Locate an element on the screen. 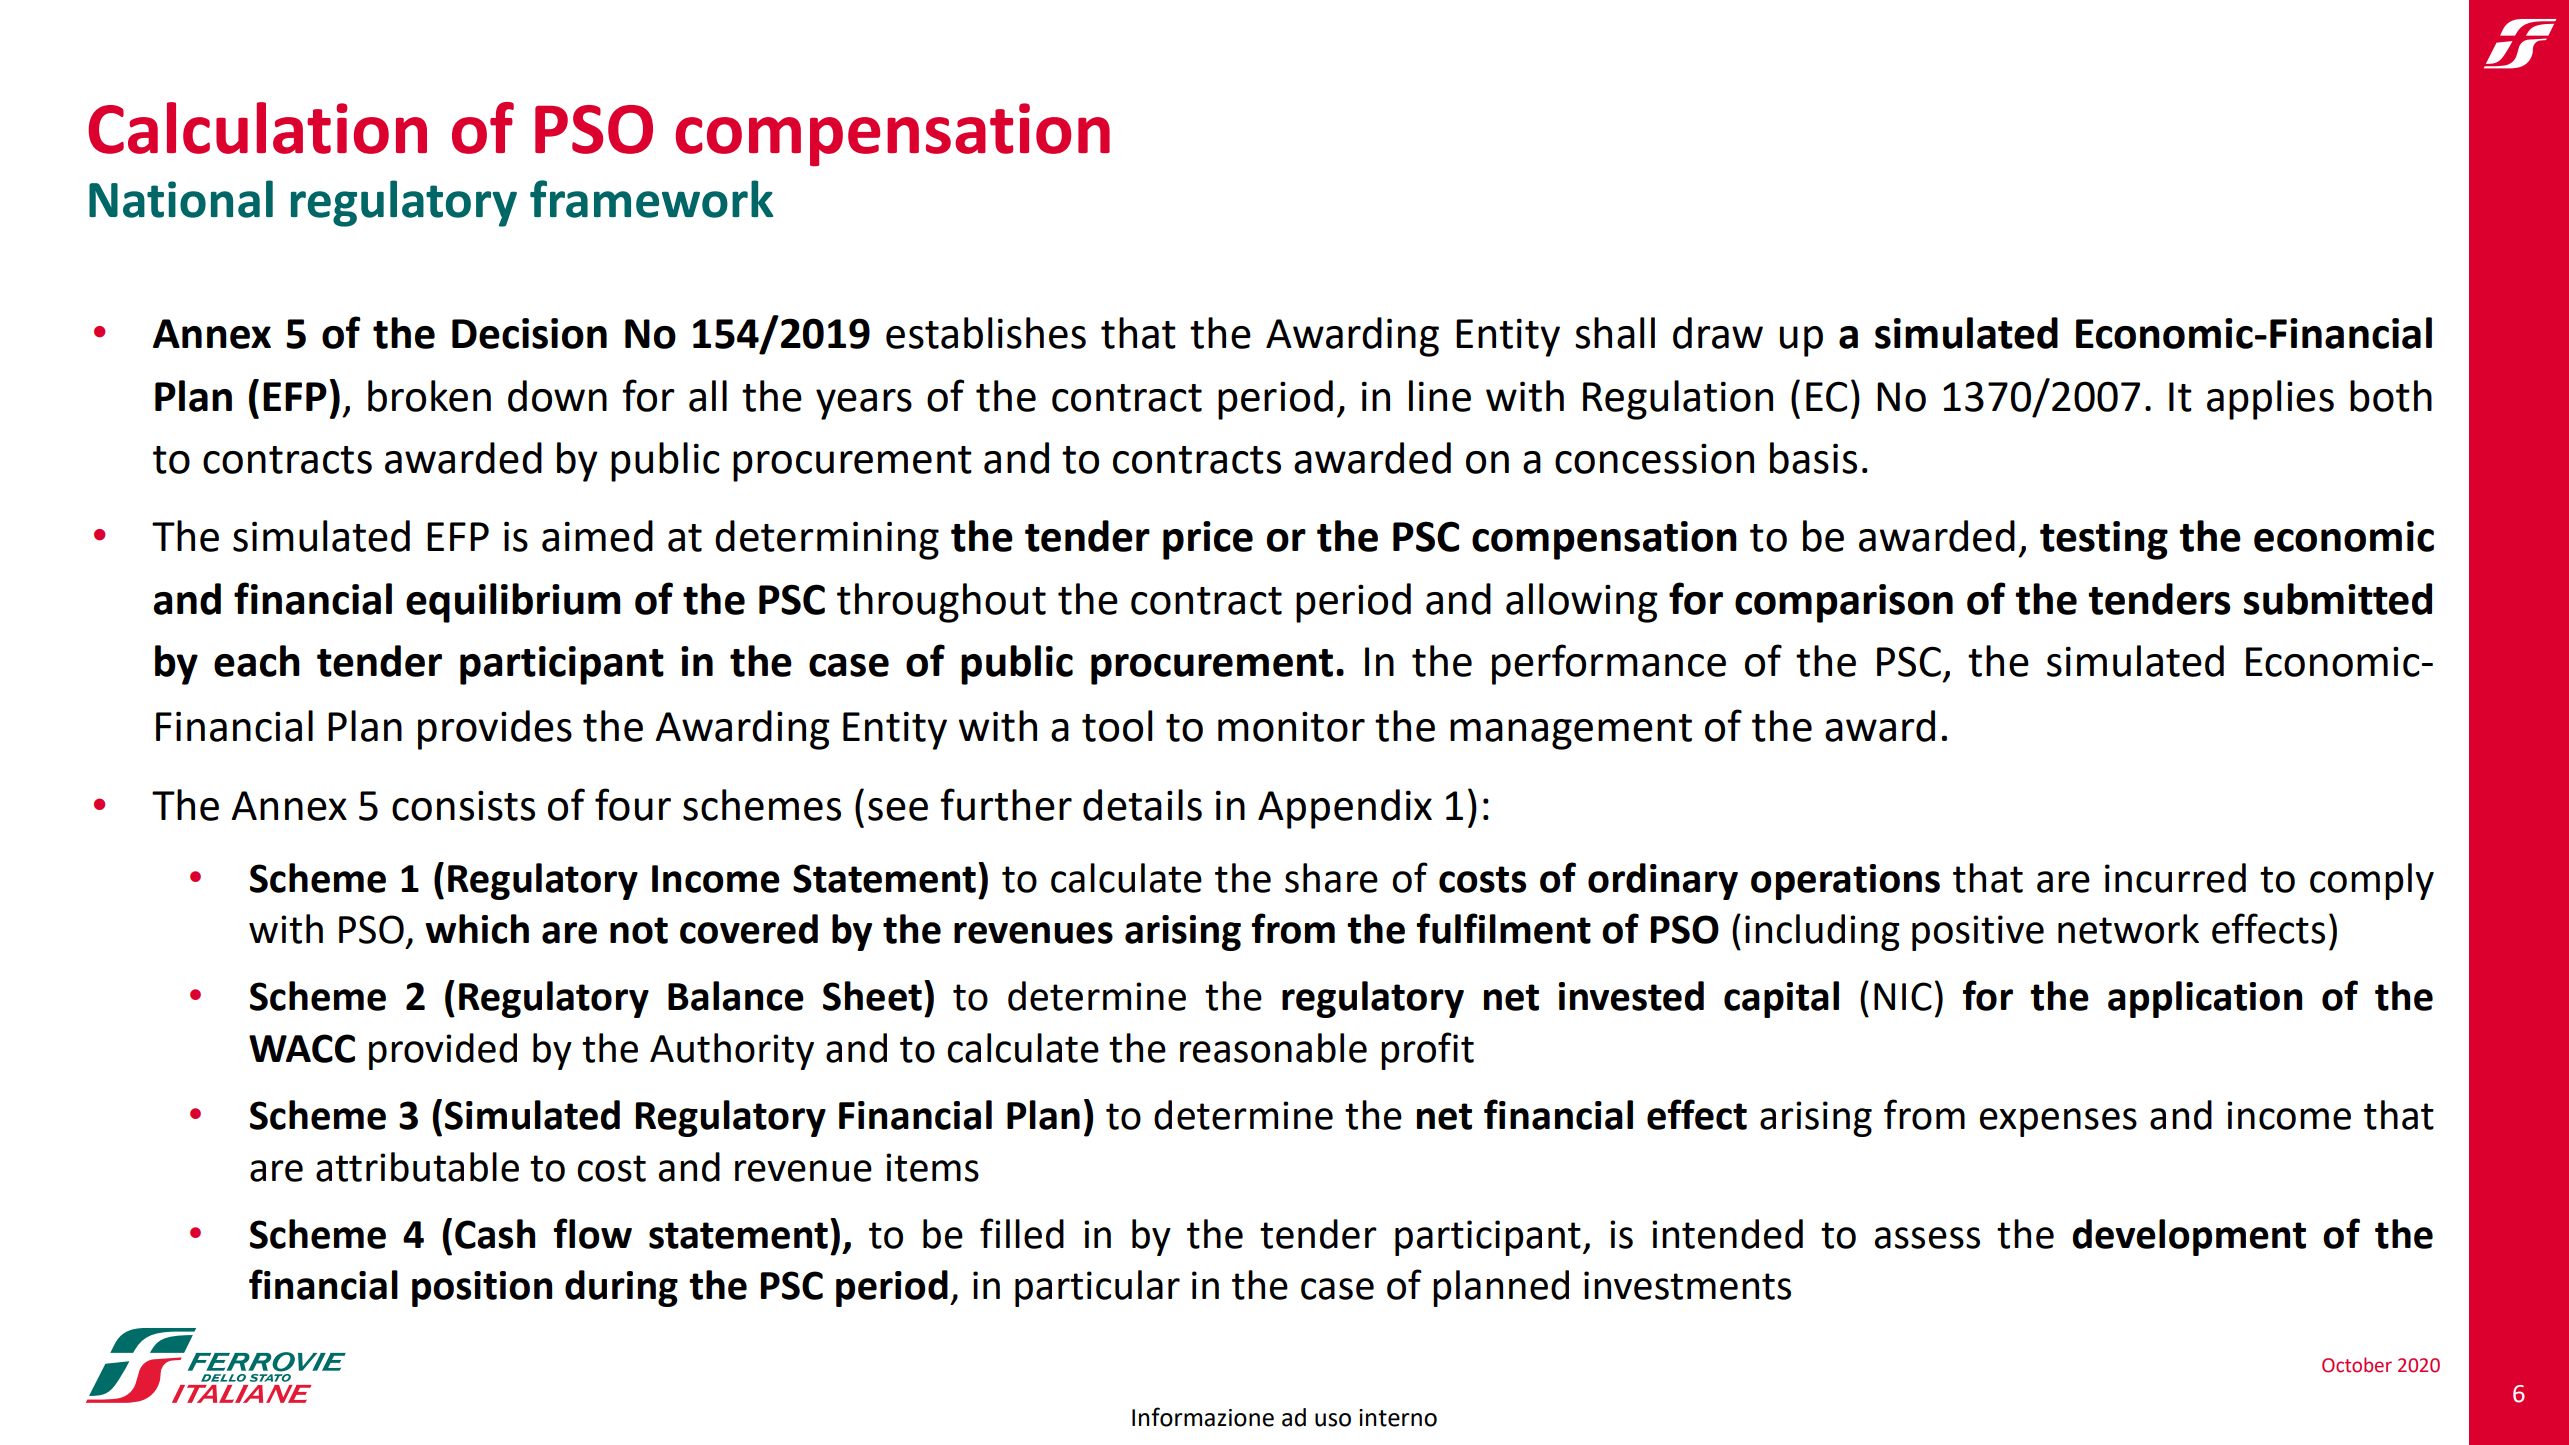 This screenshot has height=1445, width=2569. establishes is located at coordinates (986, 333).
